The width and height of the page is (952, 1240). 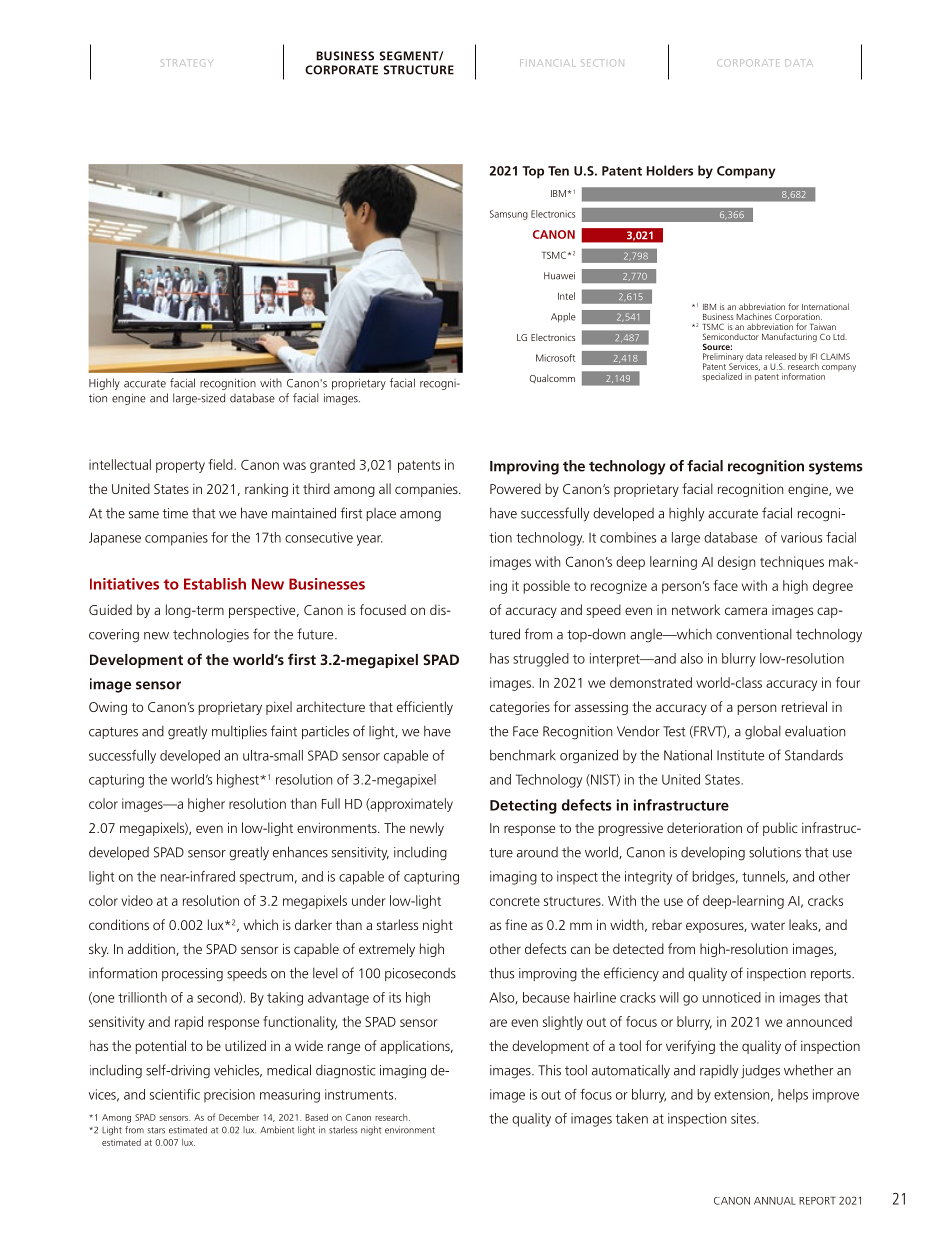 What do you see at coordinates (509, 215) in the page?
I see `Samsung` at bounding box center [509, 215].
